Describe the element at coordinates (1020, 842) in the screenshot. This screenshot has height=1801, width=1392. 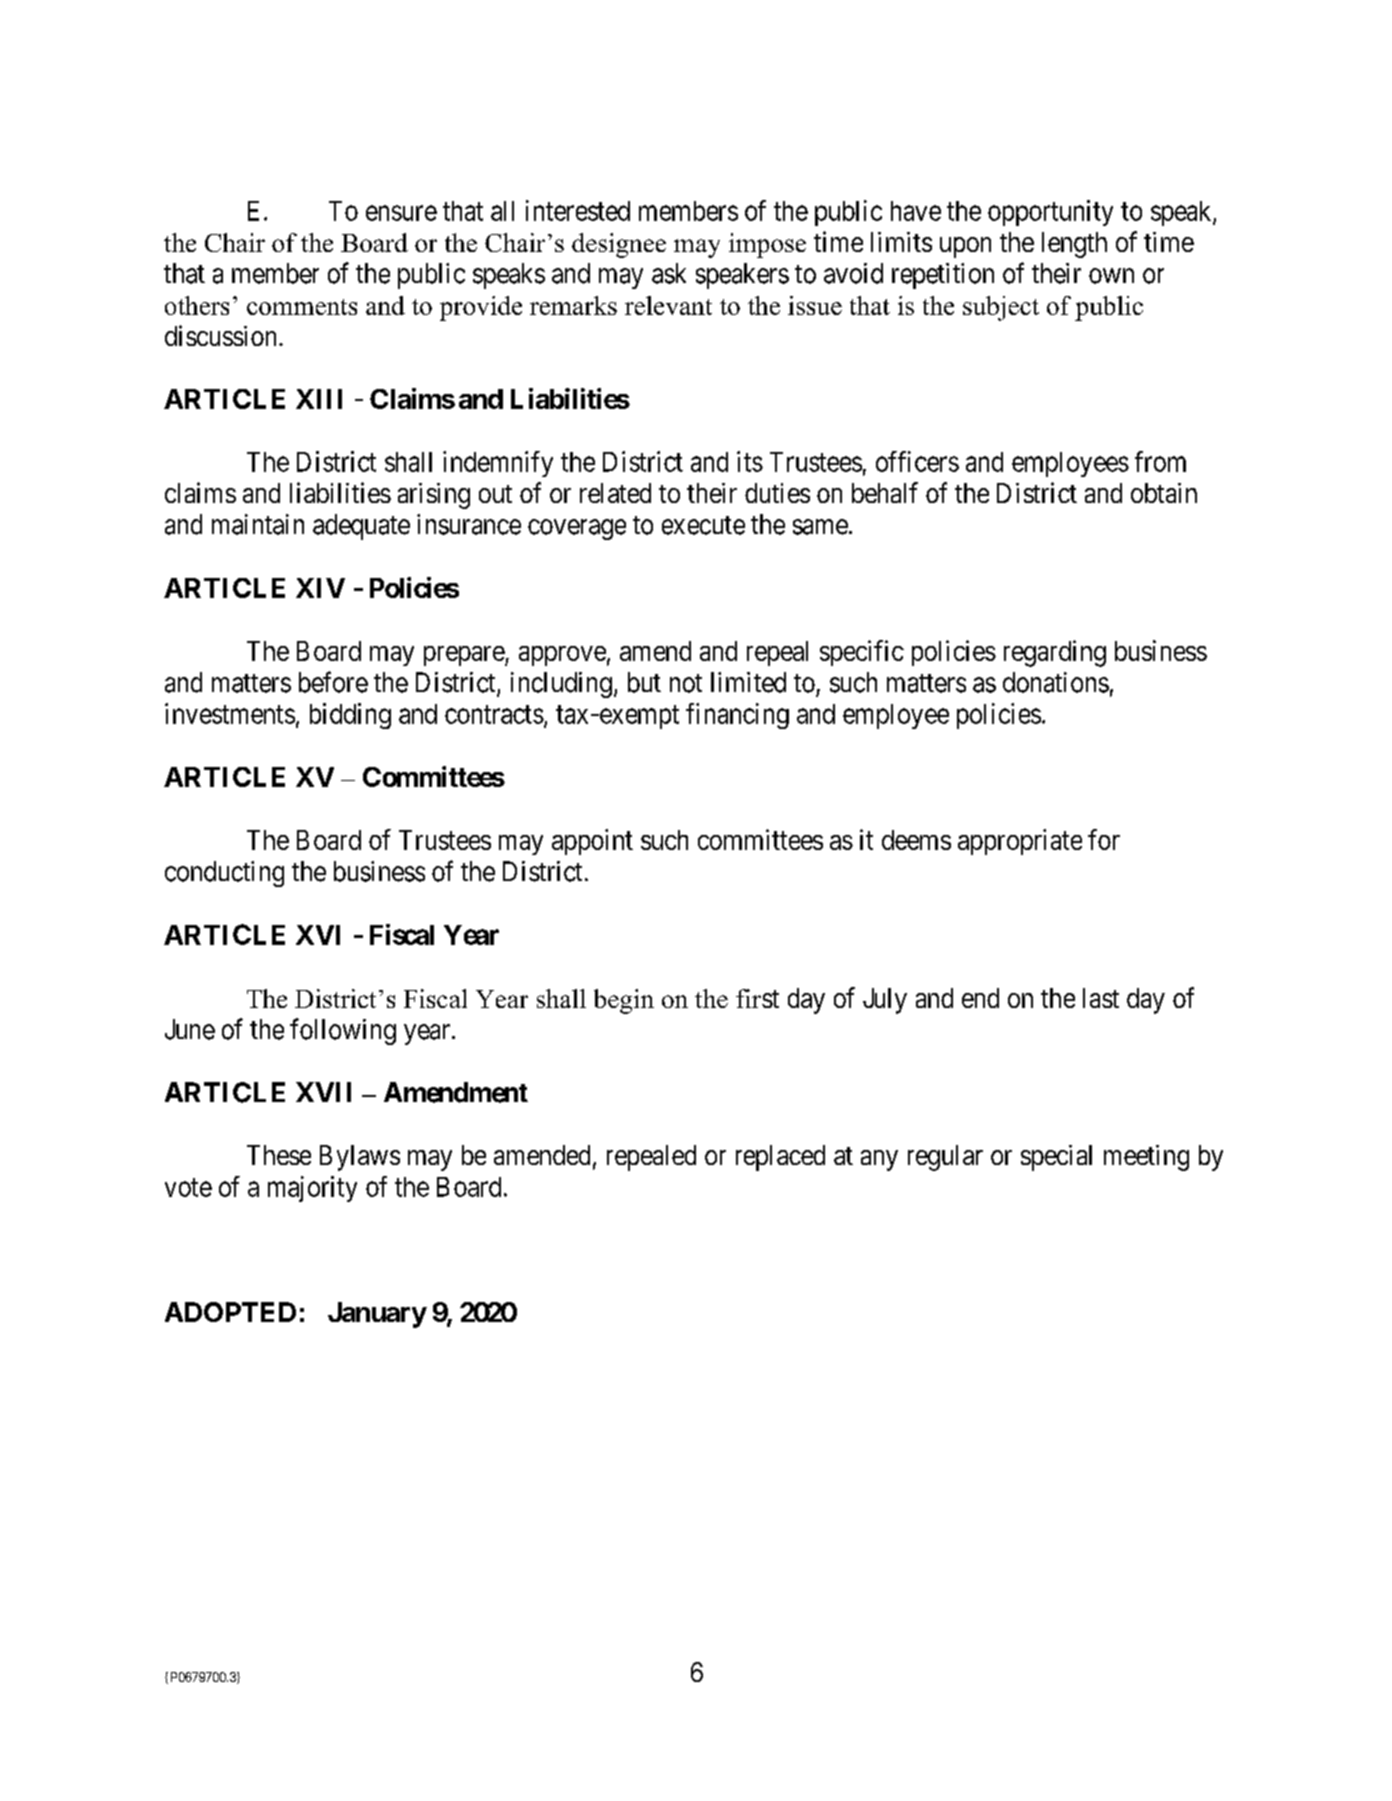
I see `appropriate` at that location.
